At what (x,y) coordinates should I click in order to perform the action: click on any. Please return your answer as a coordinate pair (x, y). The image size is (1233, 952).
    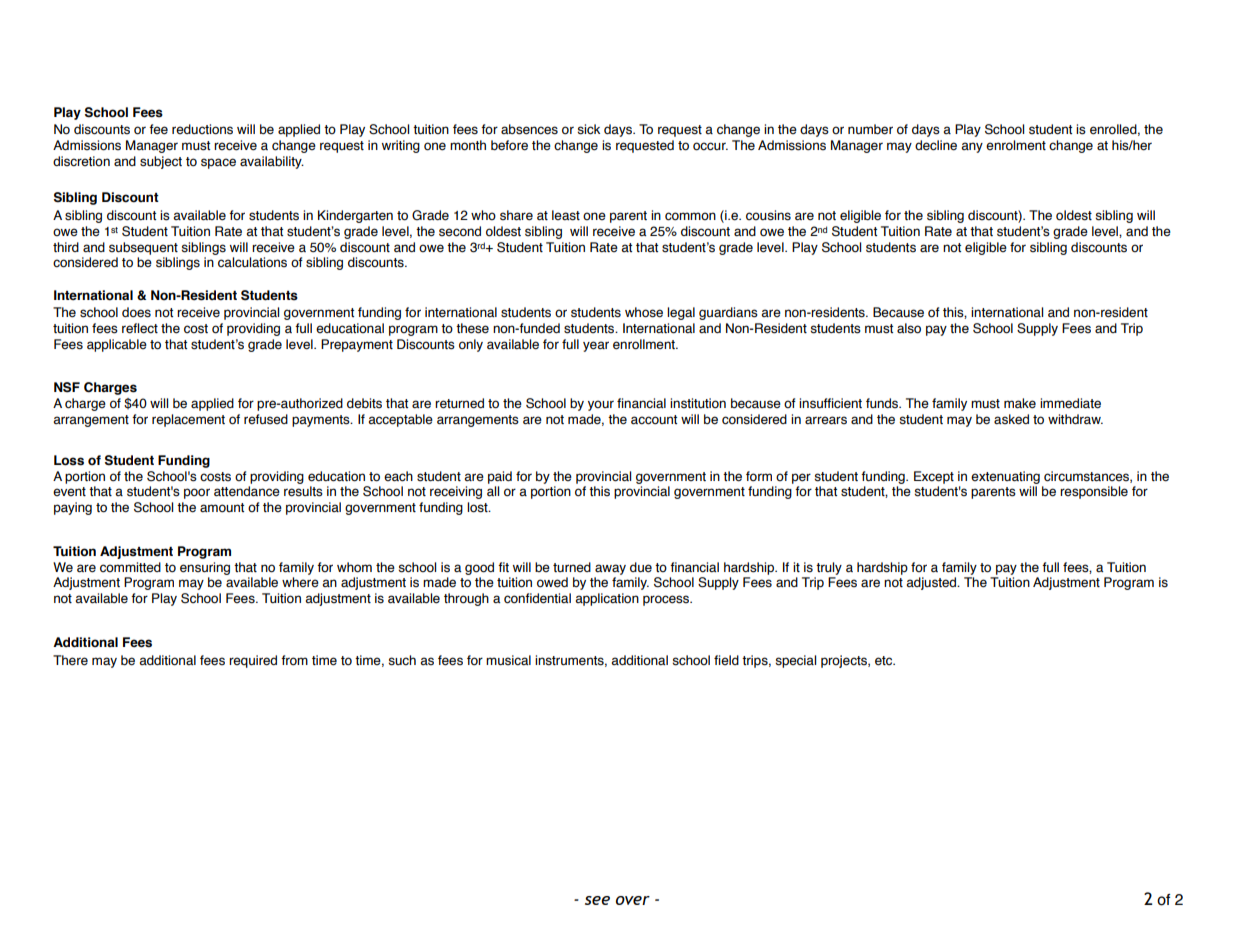
    Looking at the image, I should click on (972, 147).
